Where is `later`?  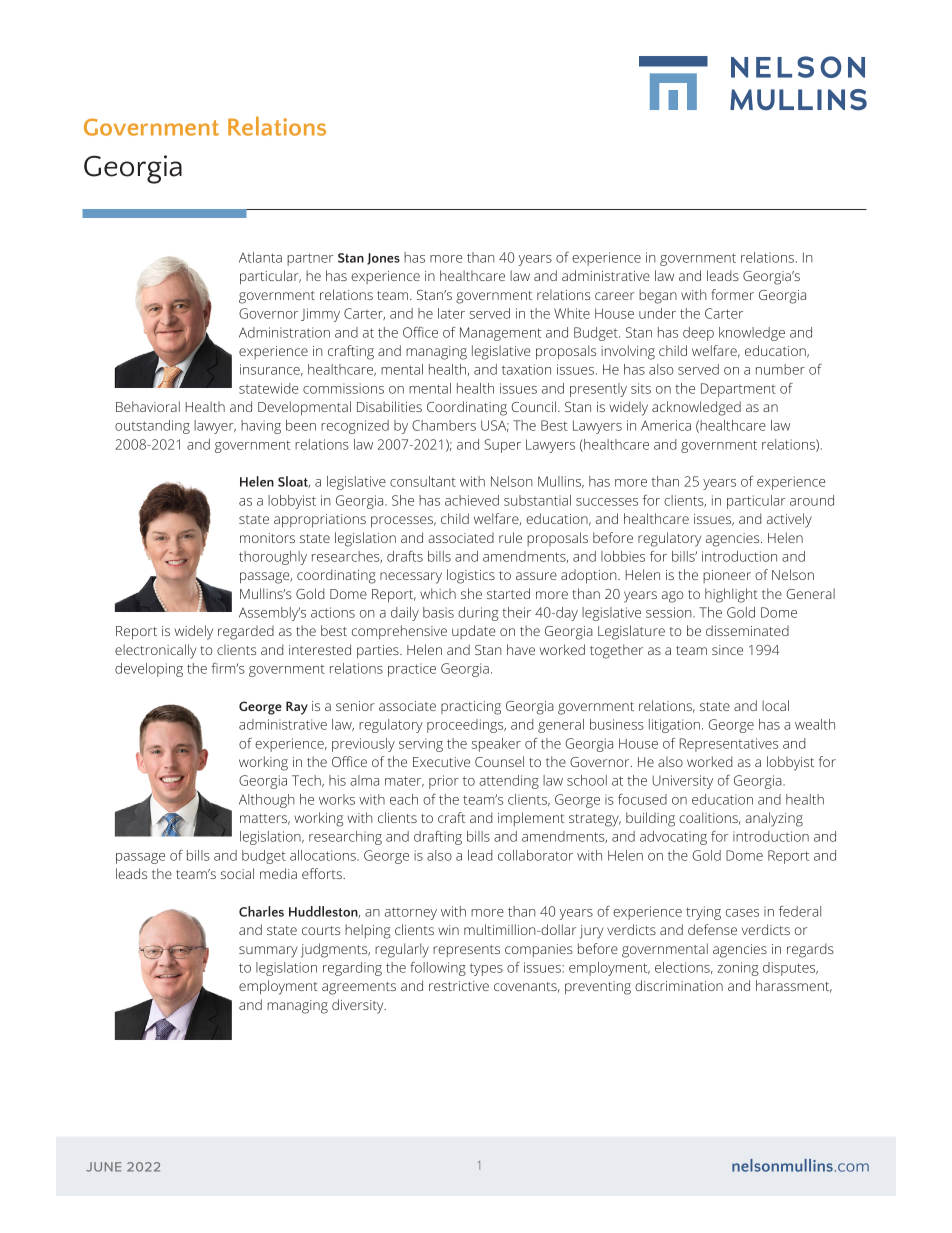 later is located at coordinates (451, 313).
